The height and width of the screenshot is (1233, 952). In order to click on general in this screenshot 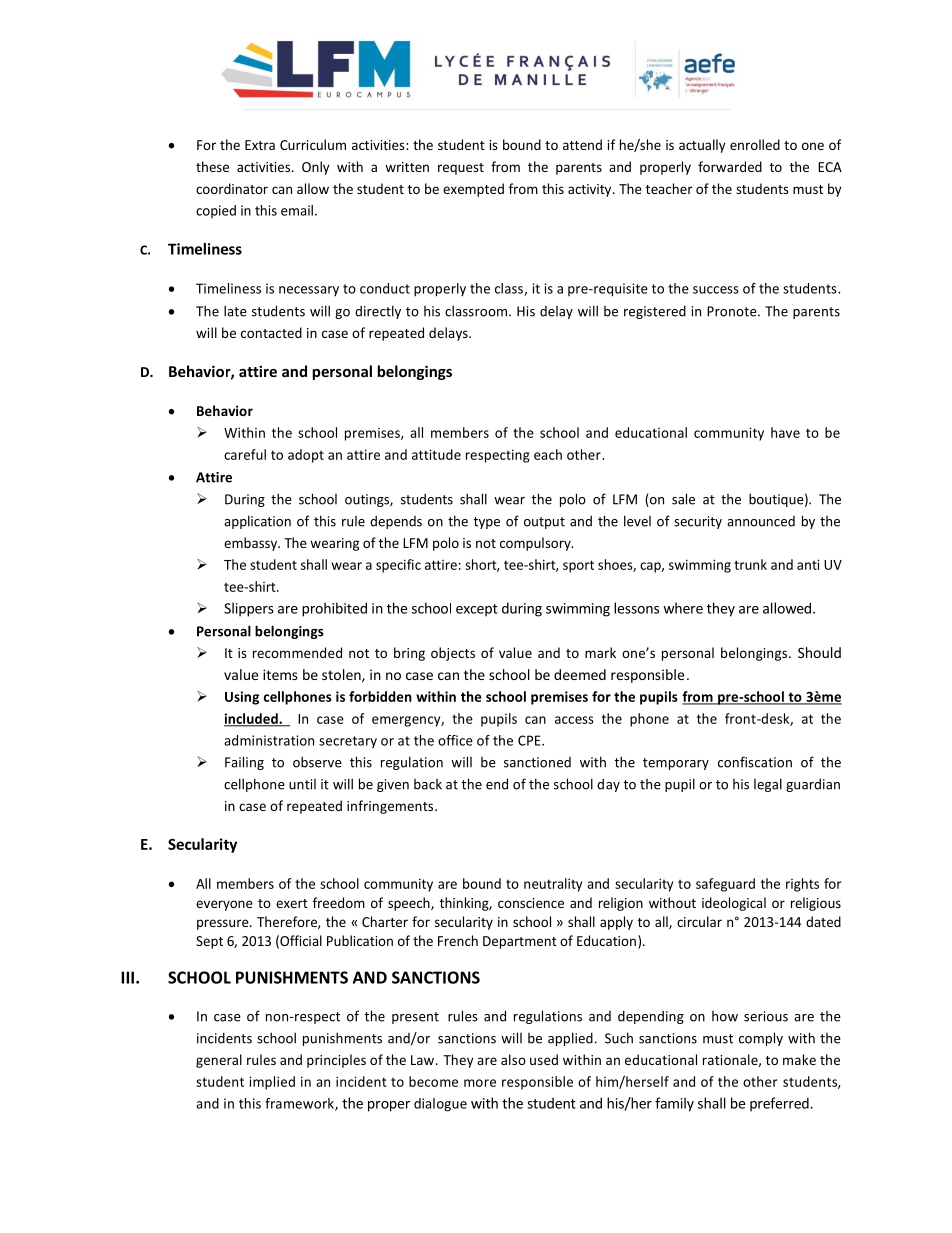, I will do `click(219, 1061)`.
